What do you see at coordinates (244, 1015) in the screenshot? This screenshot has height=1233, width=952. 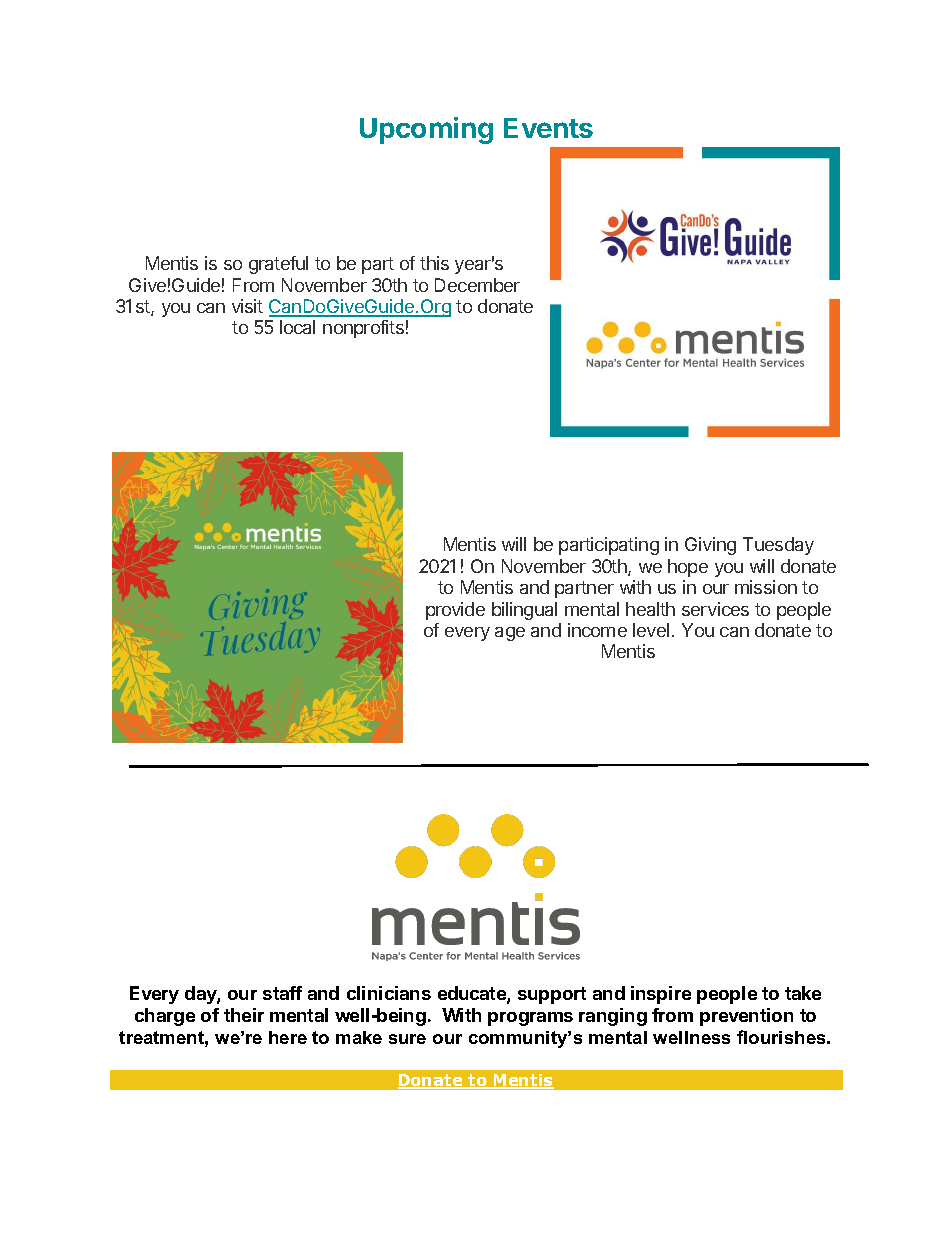 I see `their` at bounding box center [244, 1015].
